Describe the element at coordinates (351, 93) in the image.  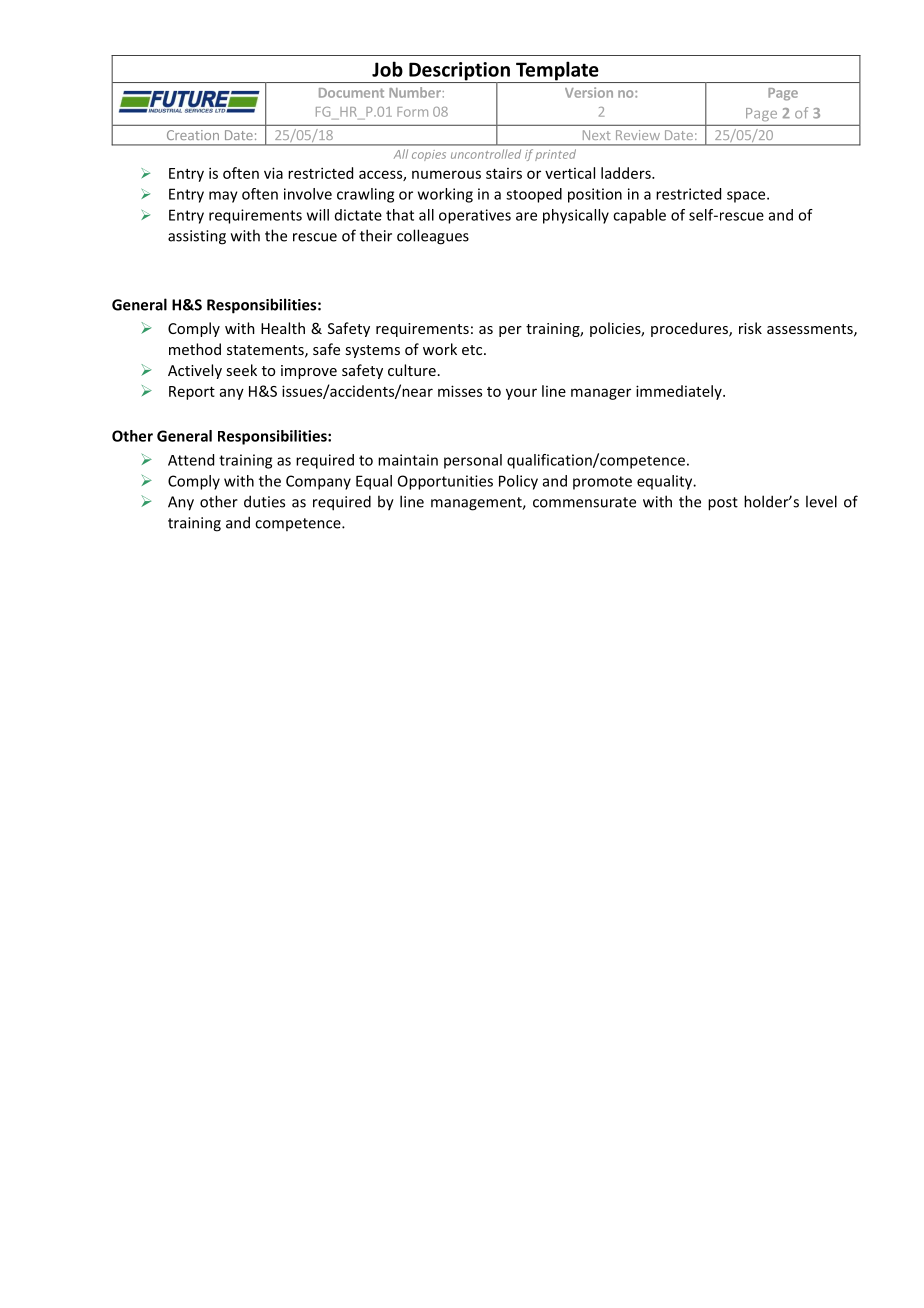
I see `Document` at that location.
